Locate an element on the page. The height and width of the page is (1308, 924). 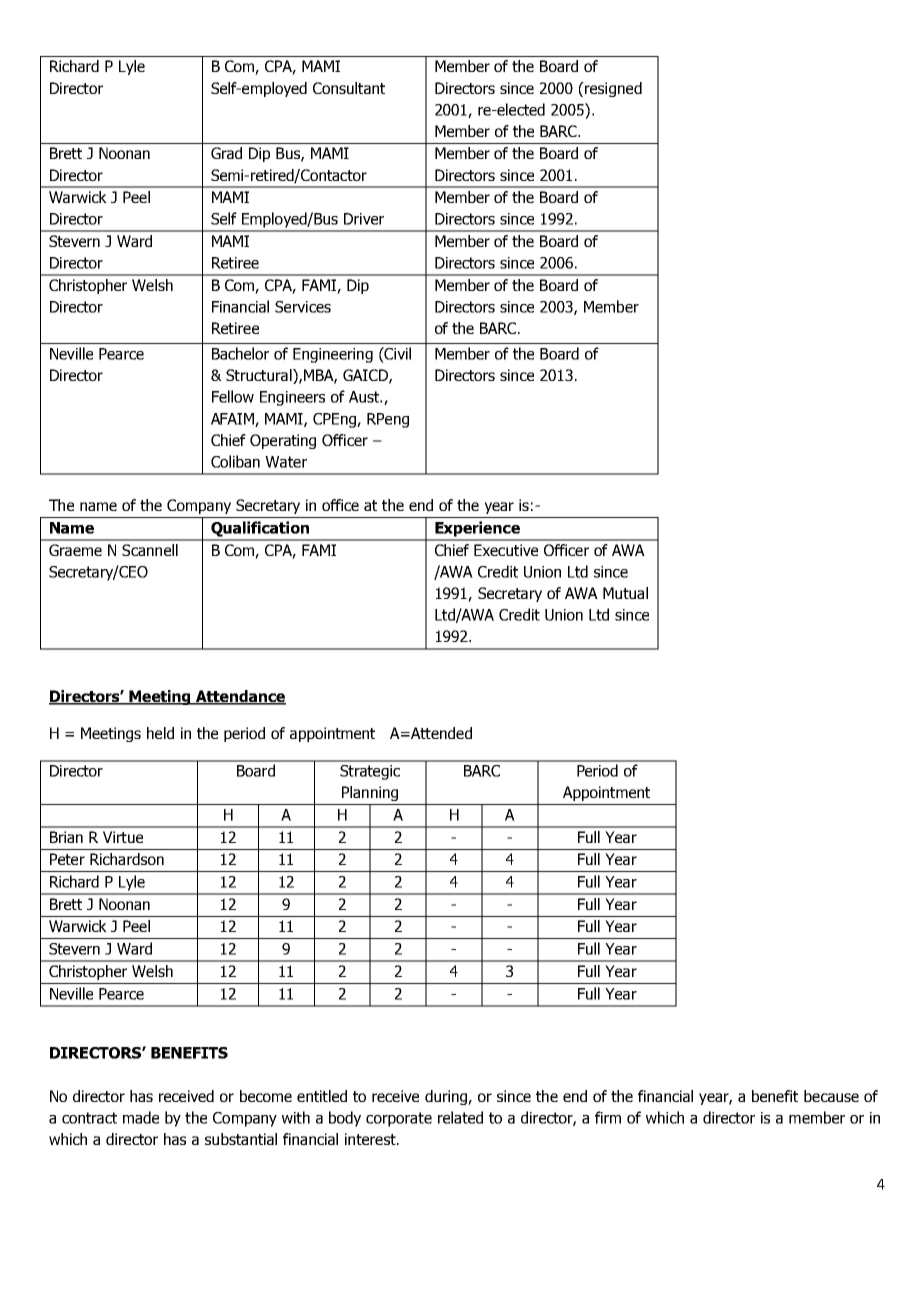
Grad is located at coordinates (226, 153).
